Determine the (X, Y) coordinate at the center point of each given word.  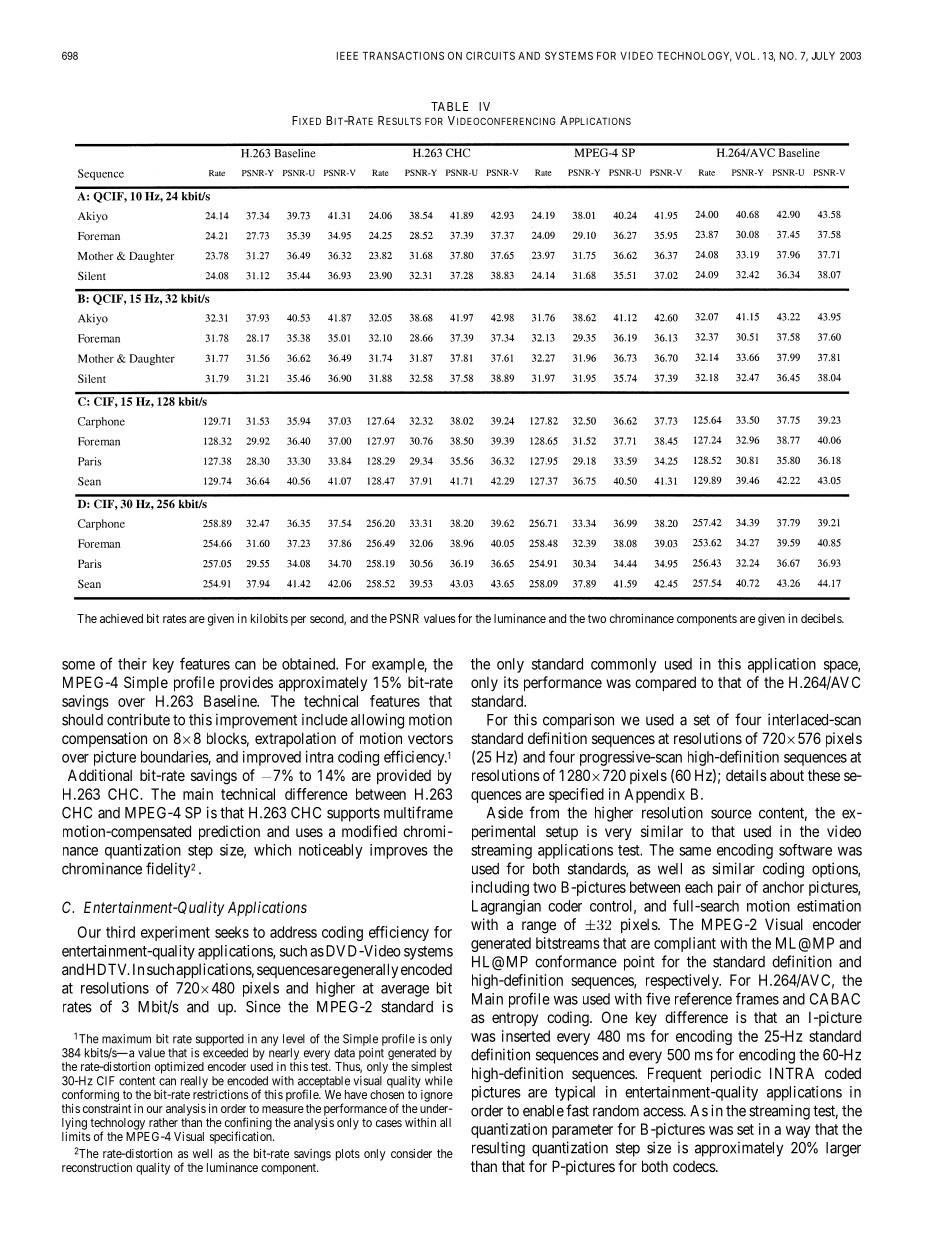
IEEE (347, 56)
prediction (229, 832)
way (798, 1132)
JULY (823, 56)
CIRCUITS (490, 55)
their (132, 664)
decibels (822, 618)
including (500, 888)
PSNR (404, 618)
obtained (309, 664)
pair (729, 888)
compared (665, 683)
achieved (121, 618)
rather (163, 1122)
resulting (498, 1149)
